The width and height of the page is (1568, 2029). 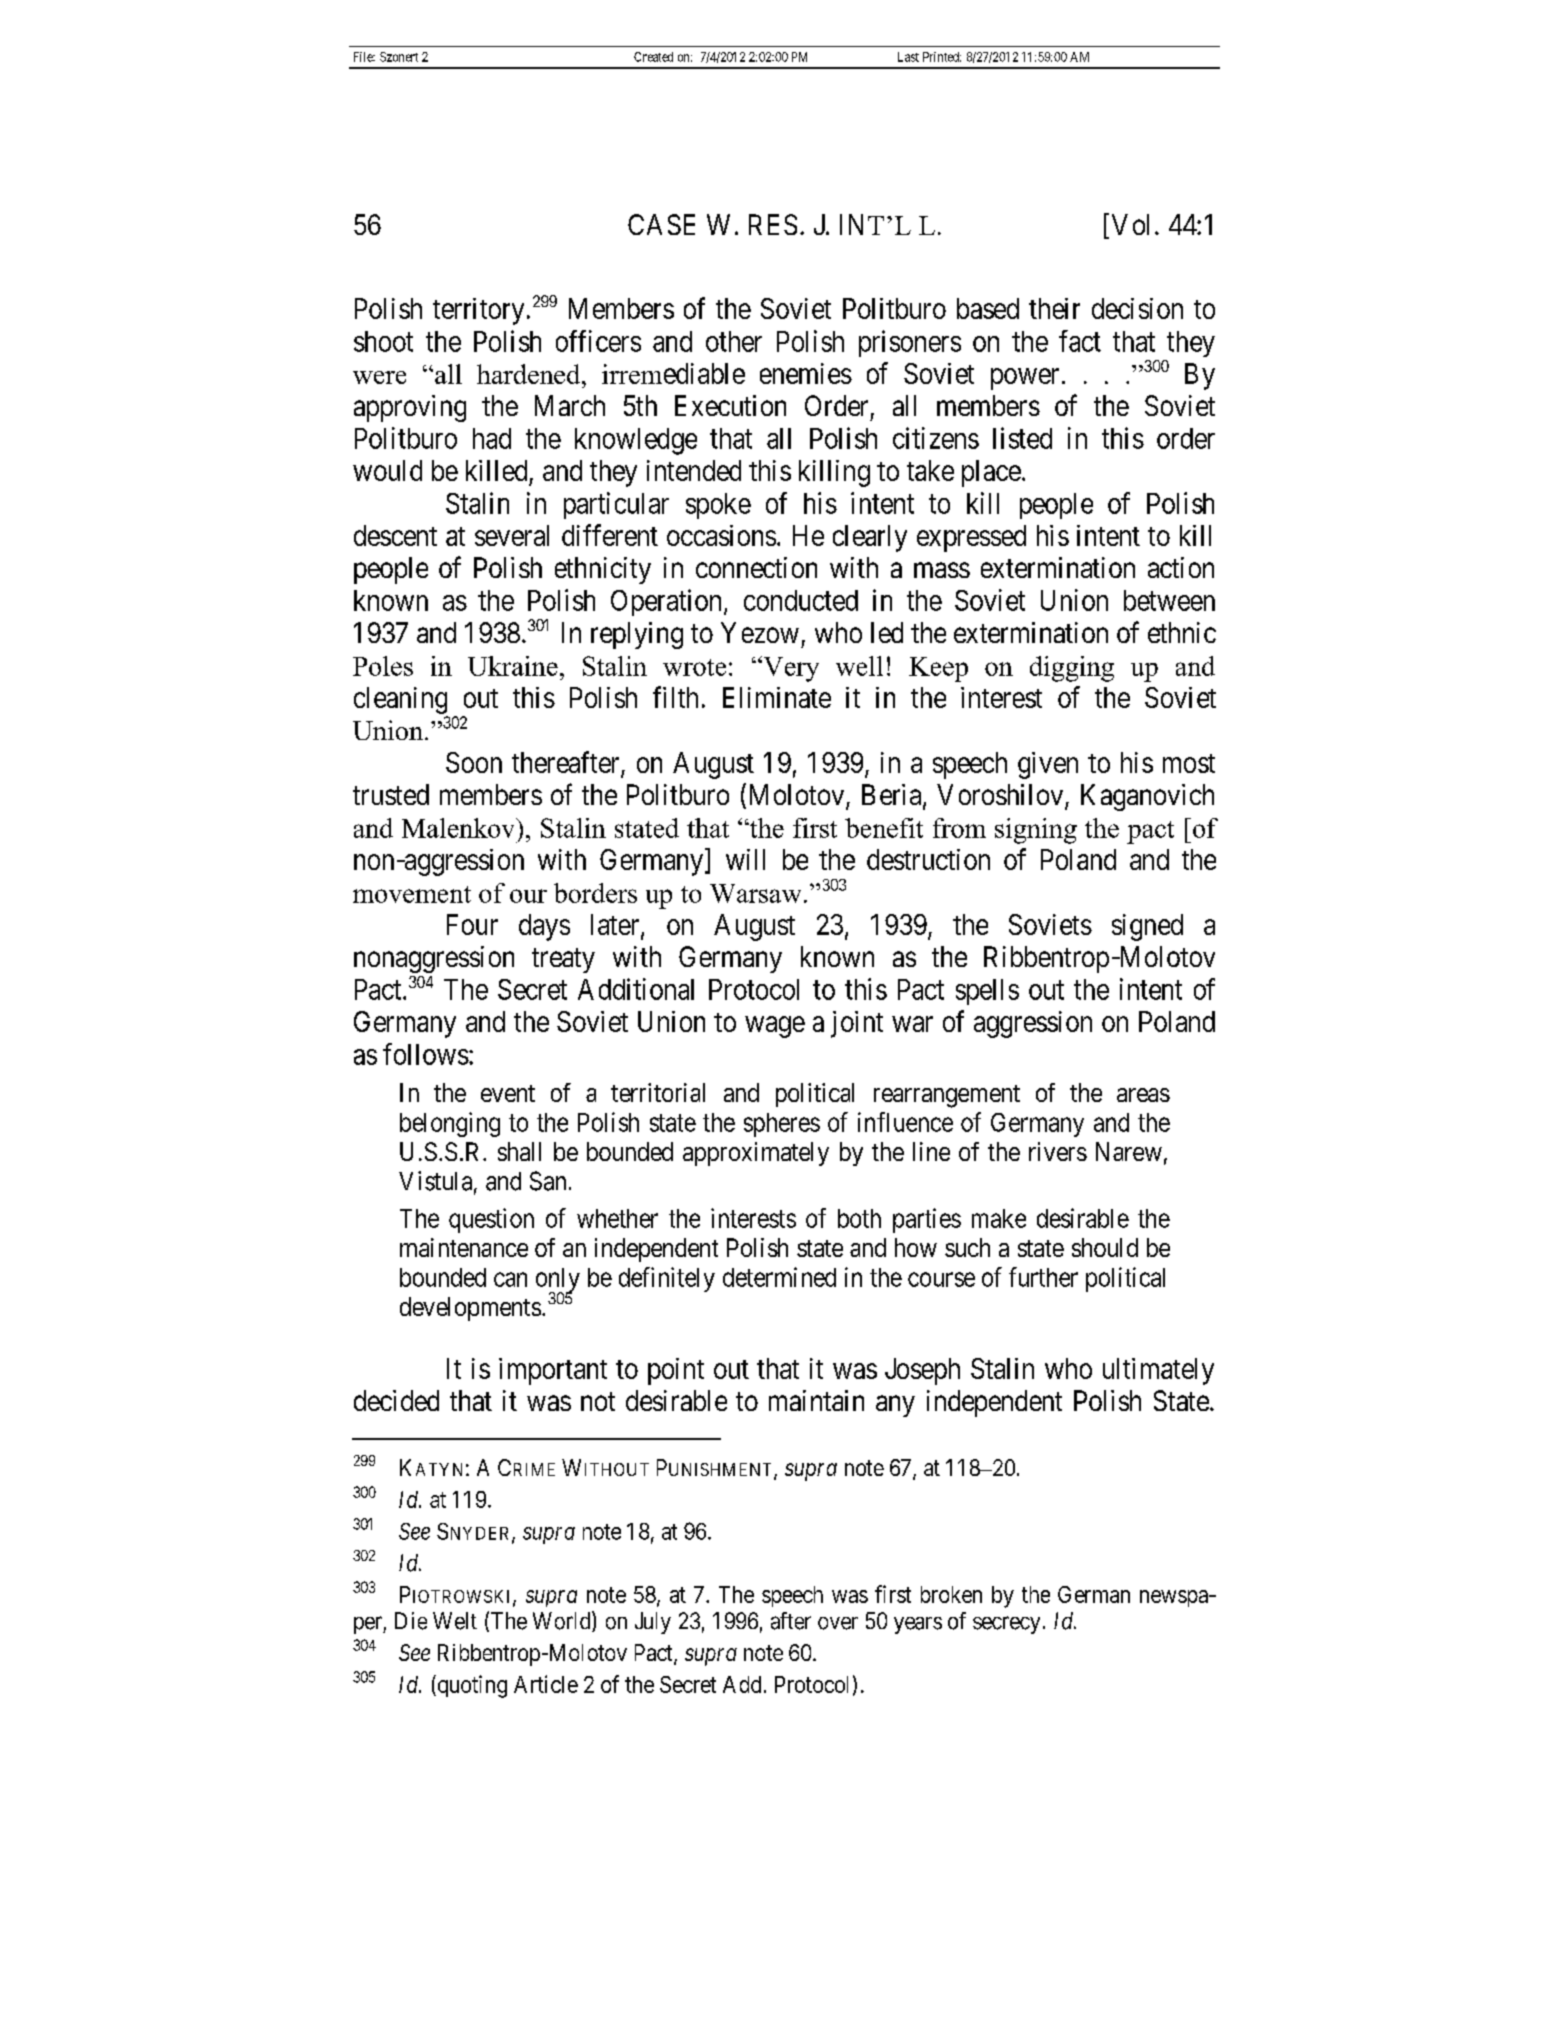 What do you see at coordinates (492, 438) in the page?
I see `had` at bounding box center [492, 438].
